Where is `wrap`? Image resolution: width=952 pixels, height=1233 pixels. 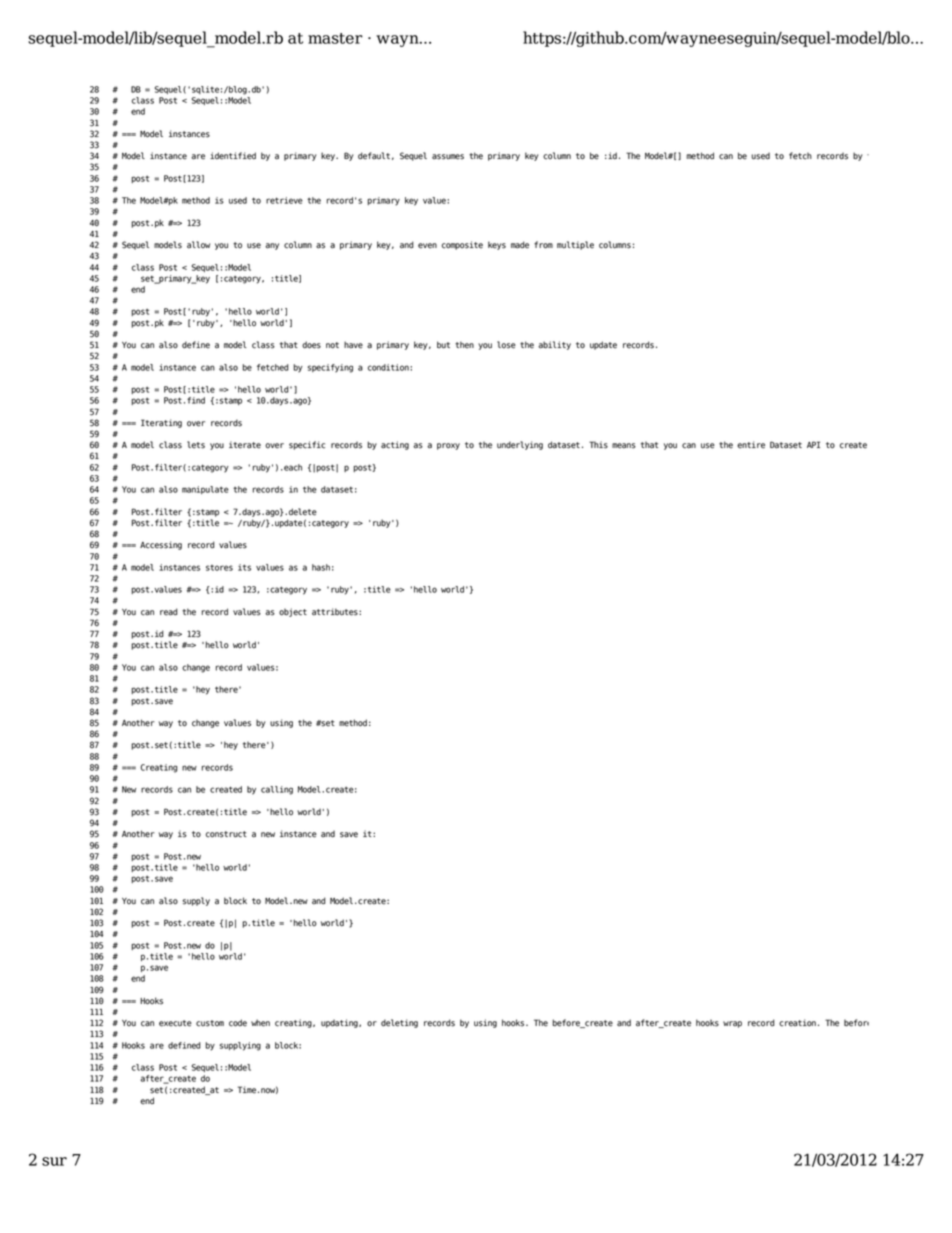
wrap is located at coordinates (732, 1024).
